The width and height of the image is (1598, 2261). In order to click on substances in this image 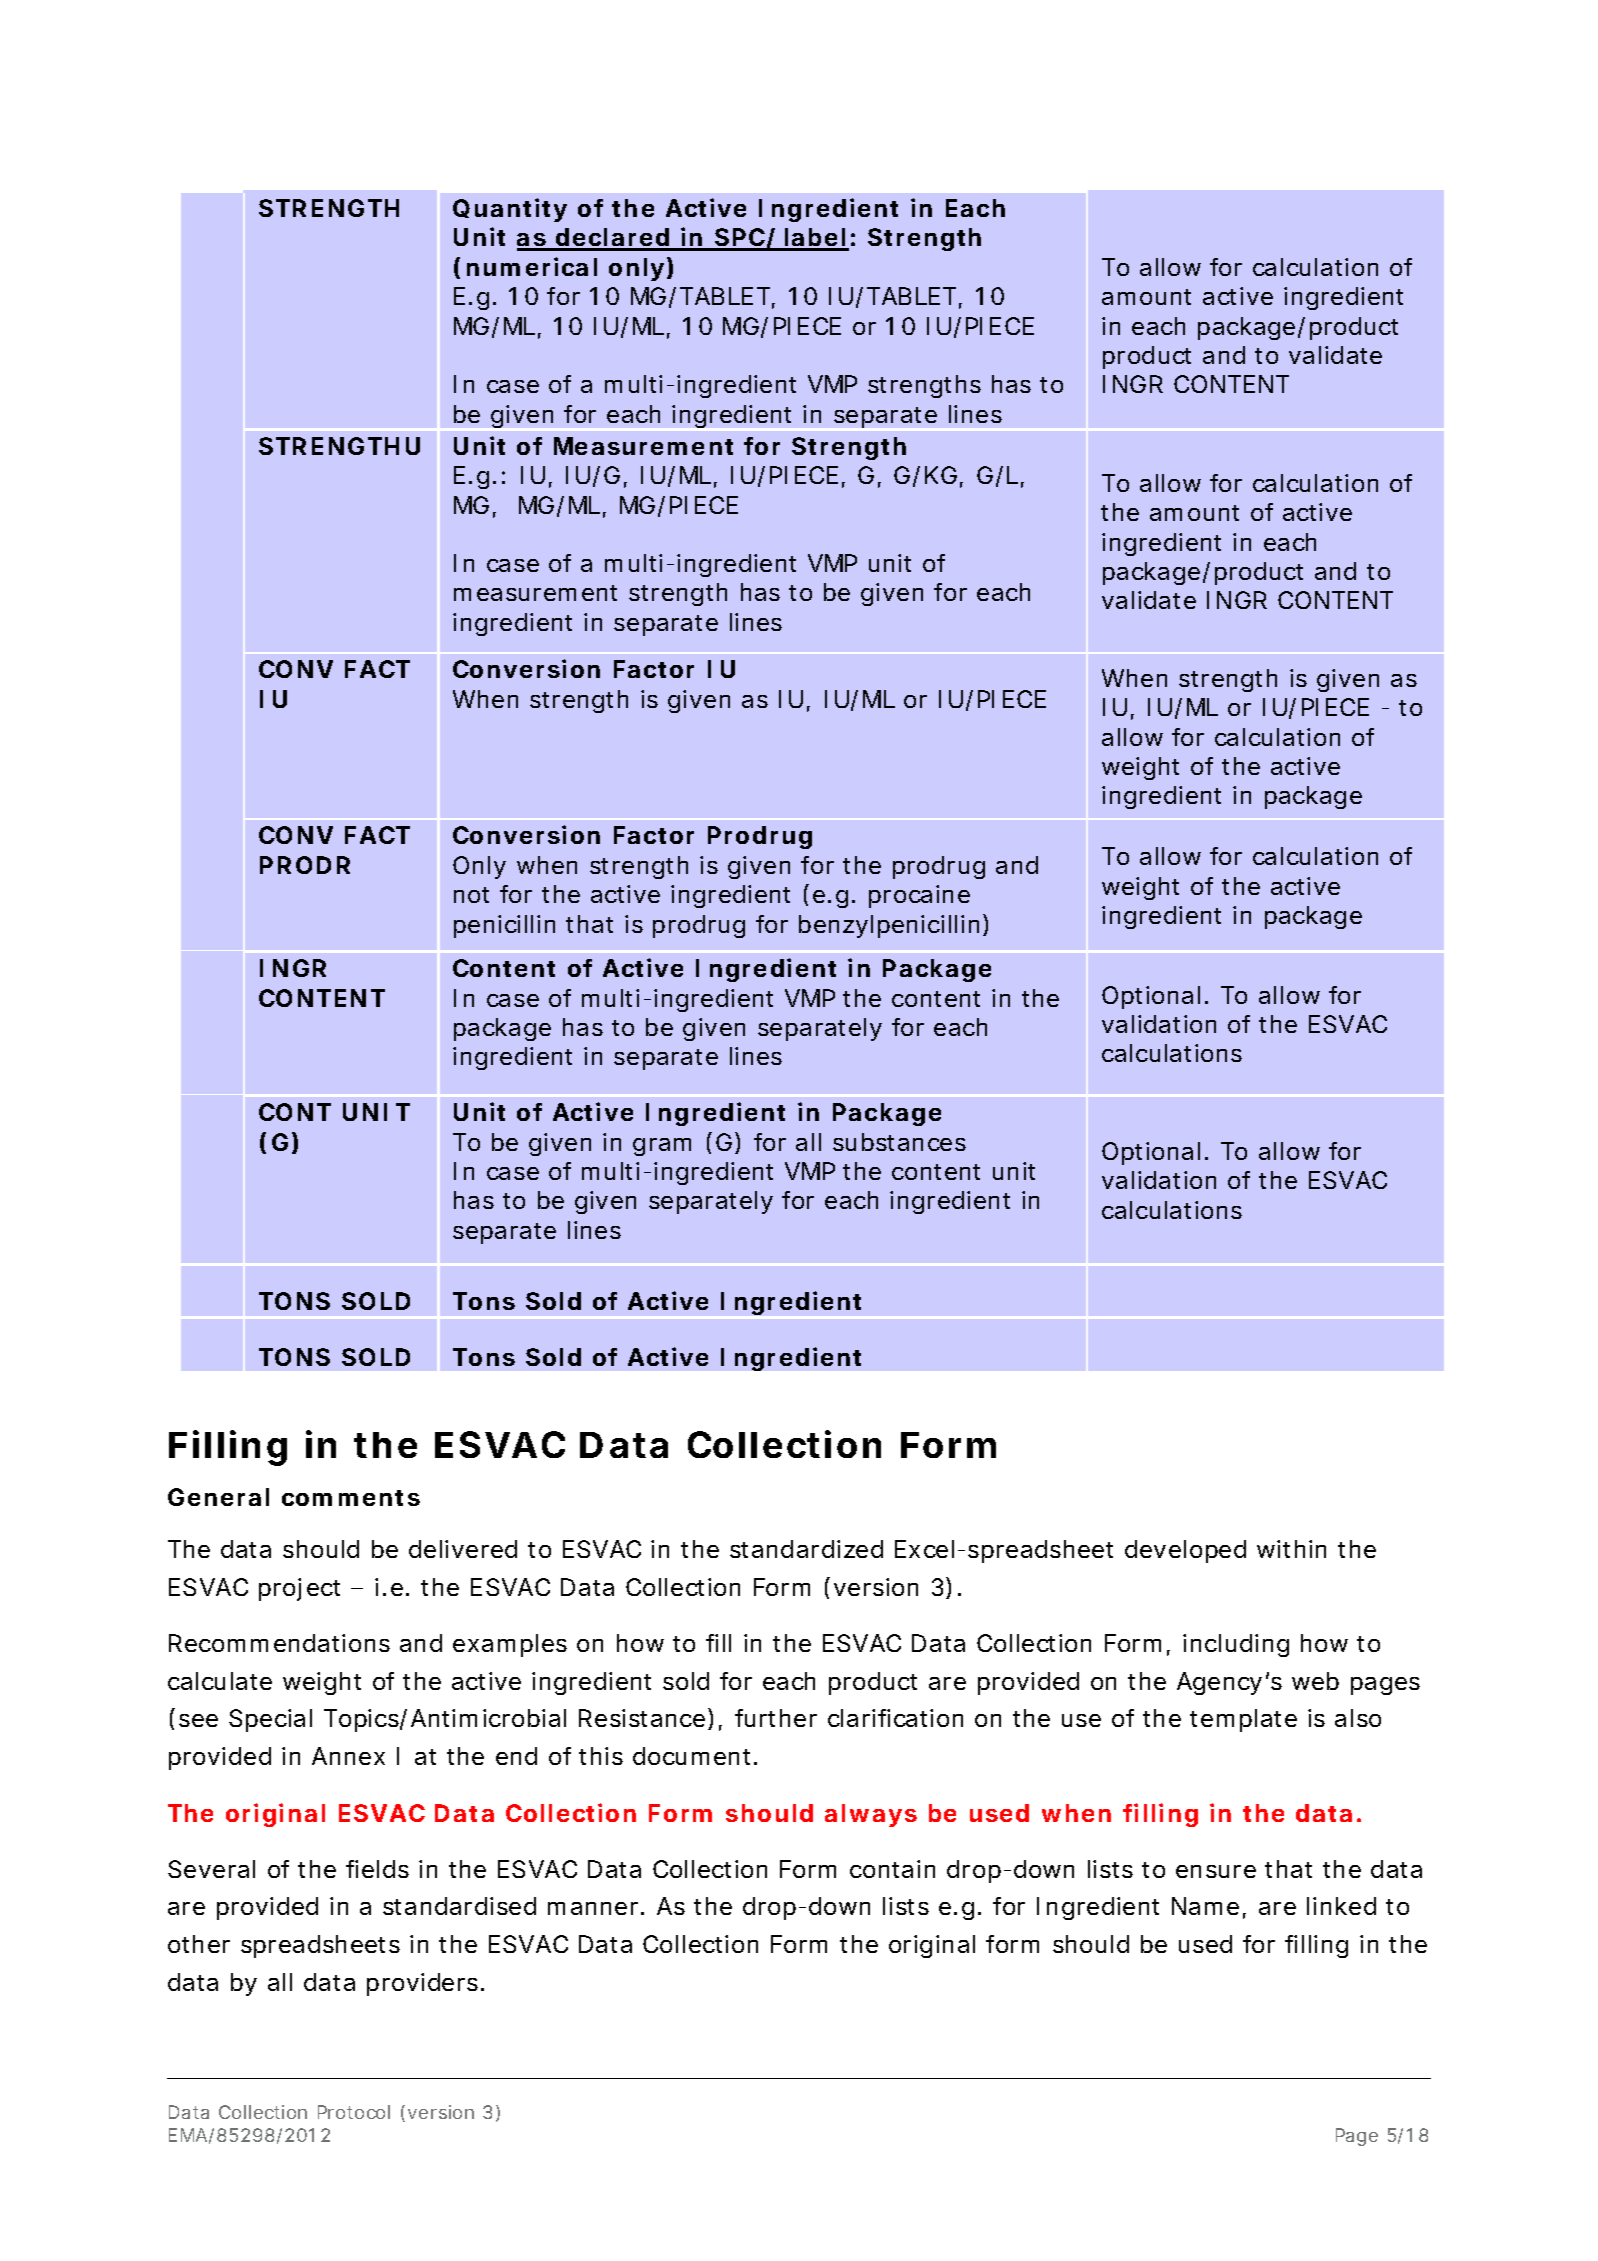, I will do `click(899, 1142)`.
